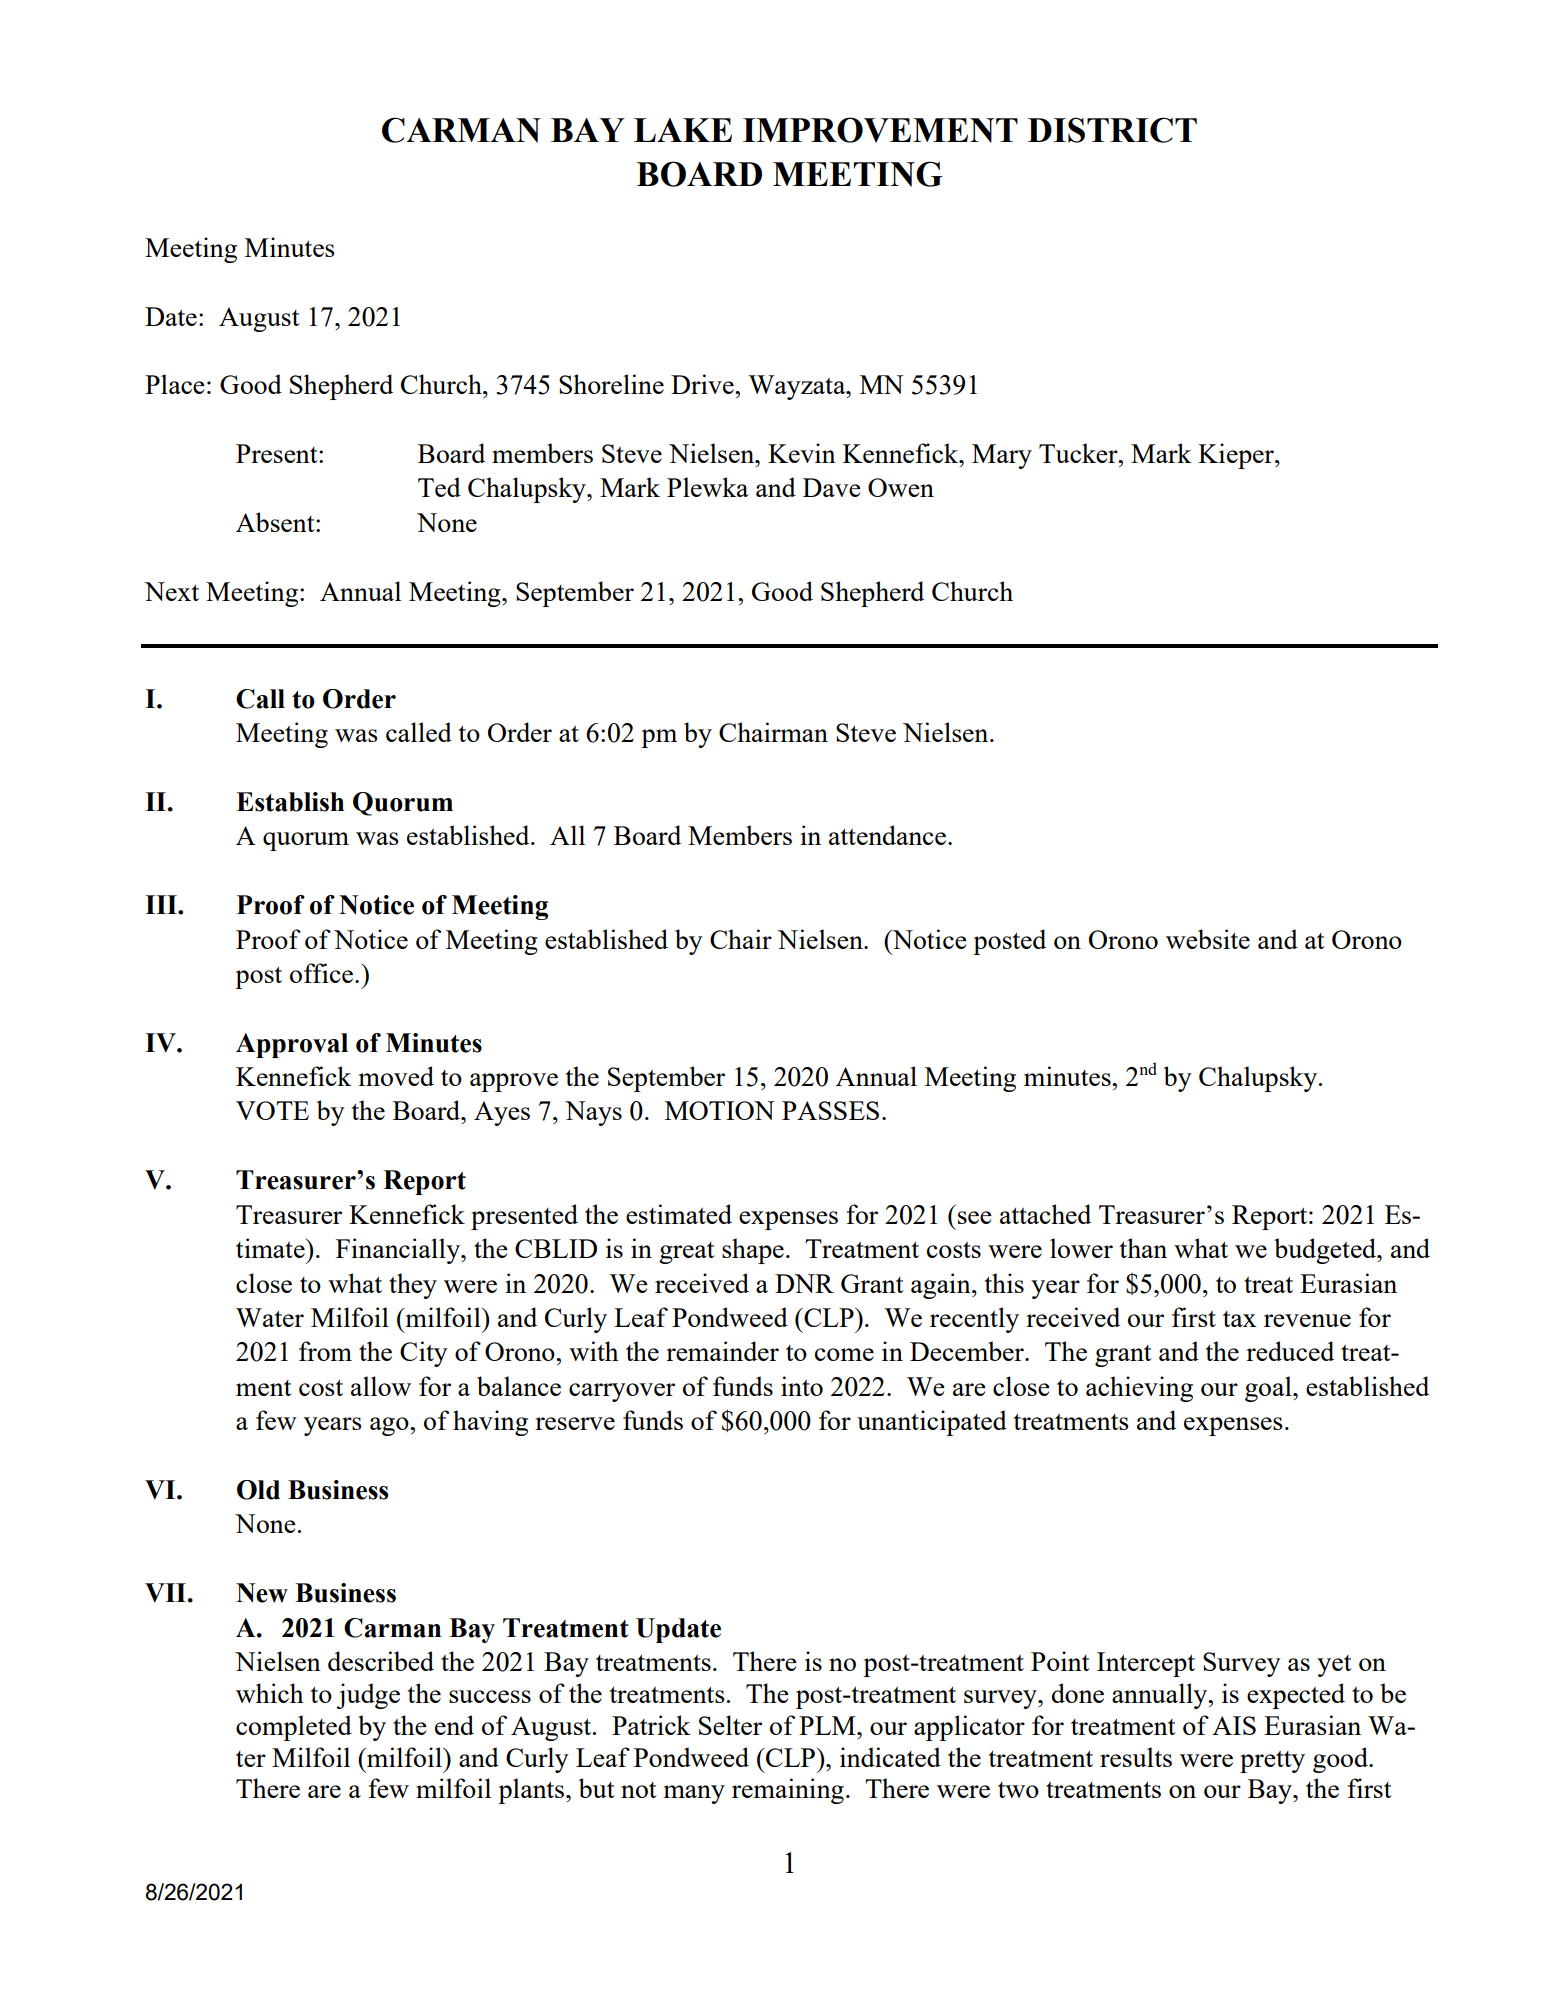  Describe the element at coordinates (683, 130) in the screenshot. I see `LAKE` at that location.
